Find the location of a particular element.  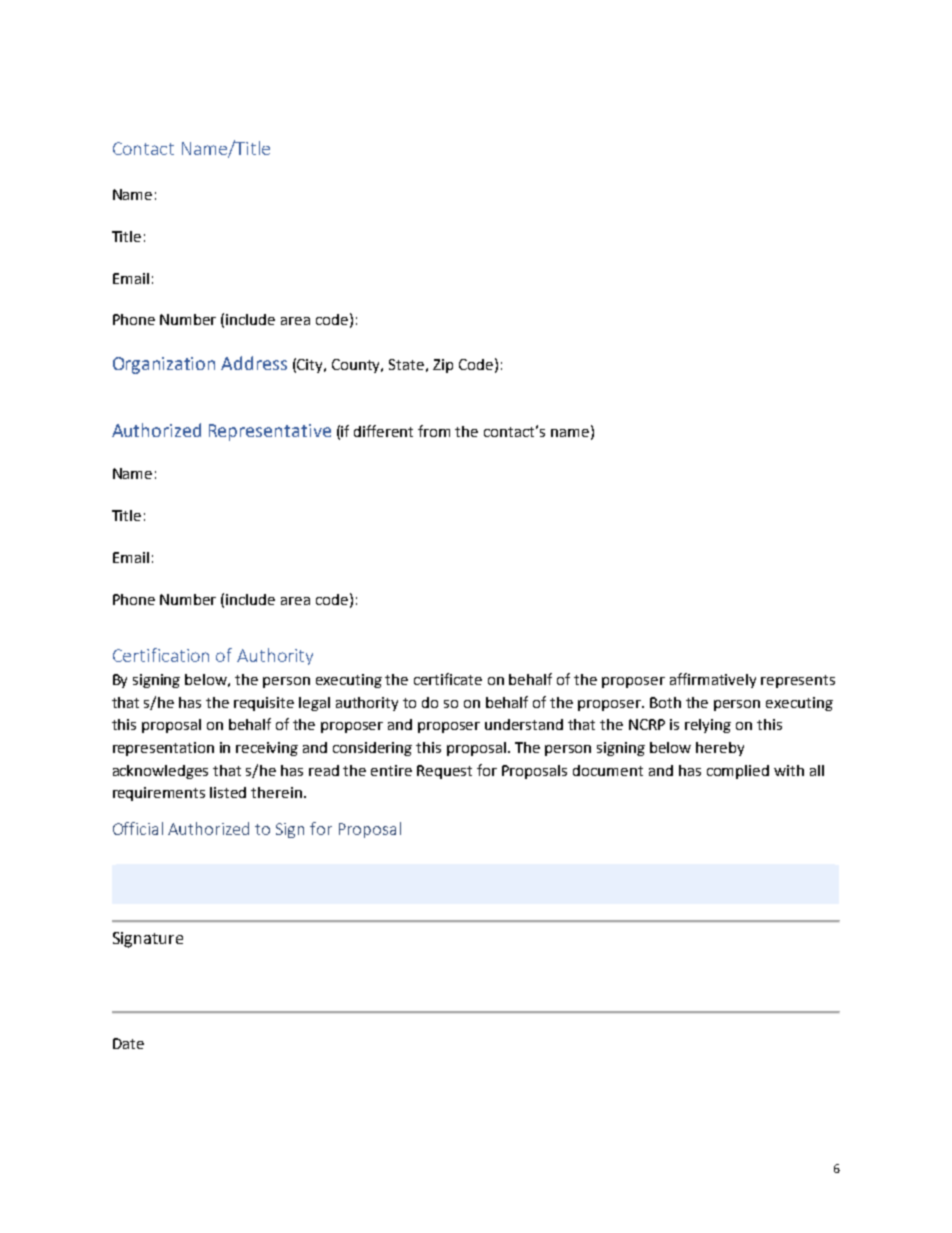

Zip is located at coordinates (443, 366).
